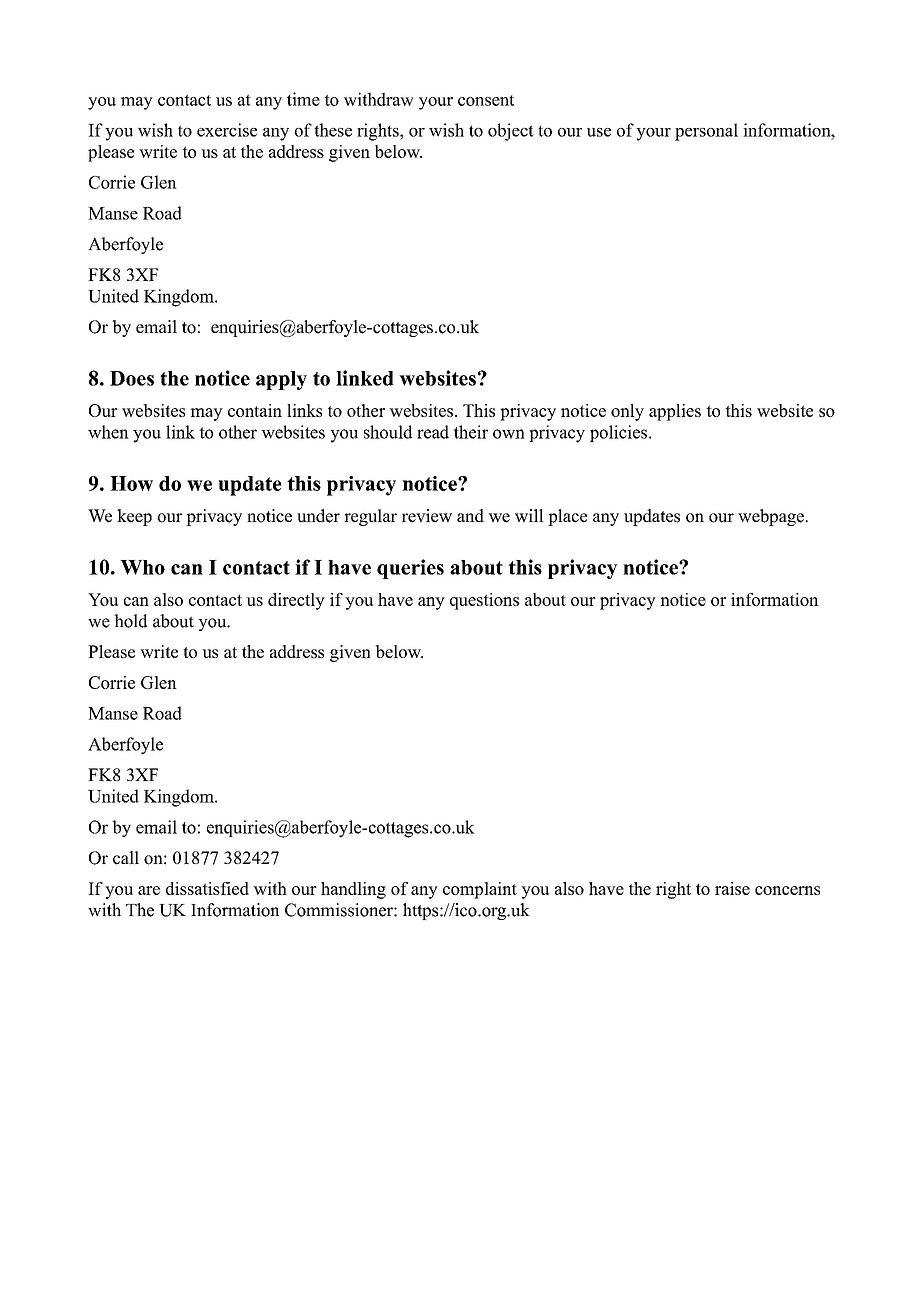 The height and width of the image is (1308, 924). What do you see at coordinates (207, 888) in the image?
I see `dissatisfied` at bounding box center [207, 888].
